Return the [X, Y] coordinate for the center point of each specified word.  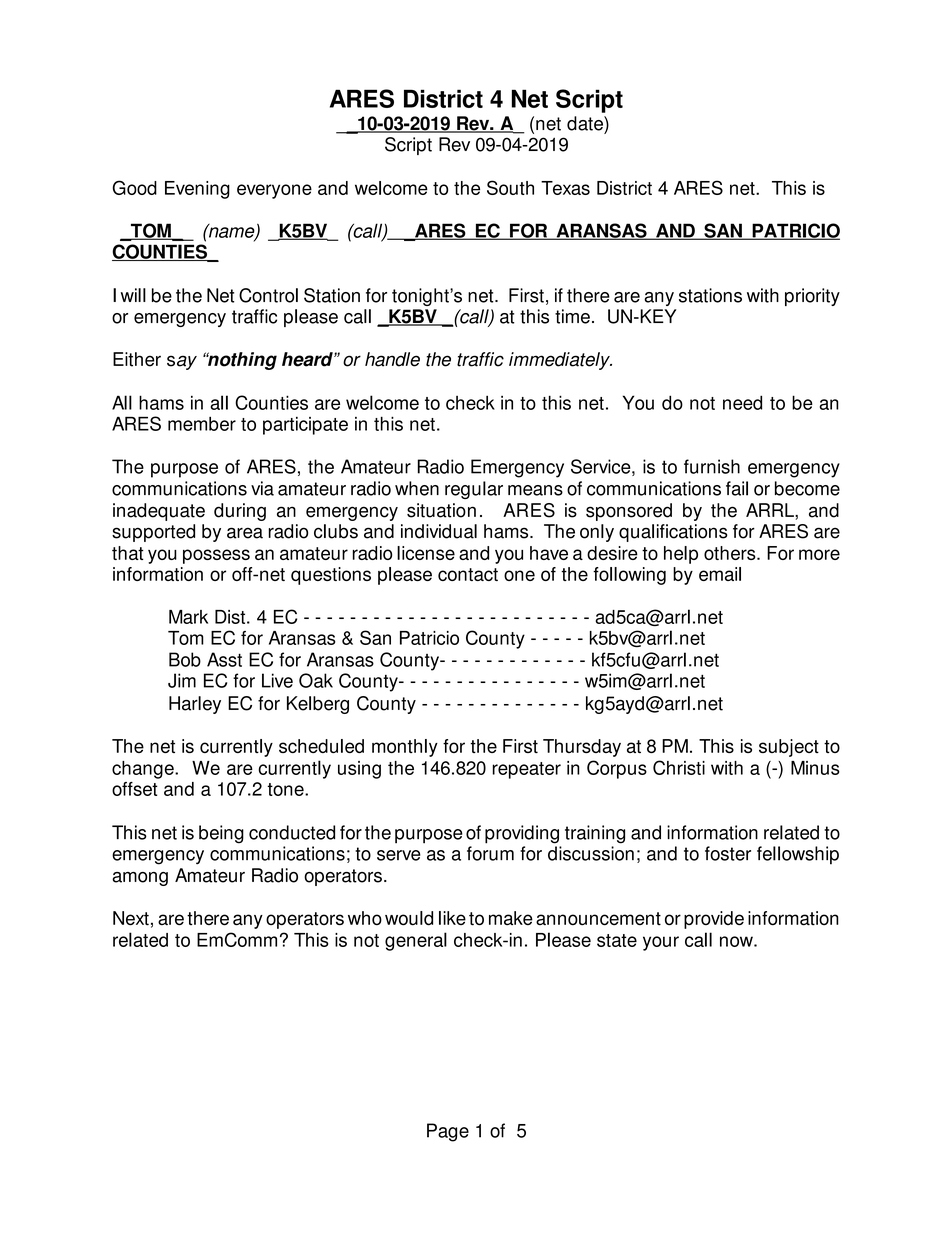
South [510, 187]
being [221, 834]
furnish [712, 466]
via [262, 488]
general [416, 941]
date [586, 123]
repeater [526, 770]
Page [448, 1132]
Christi [679, 767]
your [661, 943]
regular [474, 490]
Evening [197, 190]
